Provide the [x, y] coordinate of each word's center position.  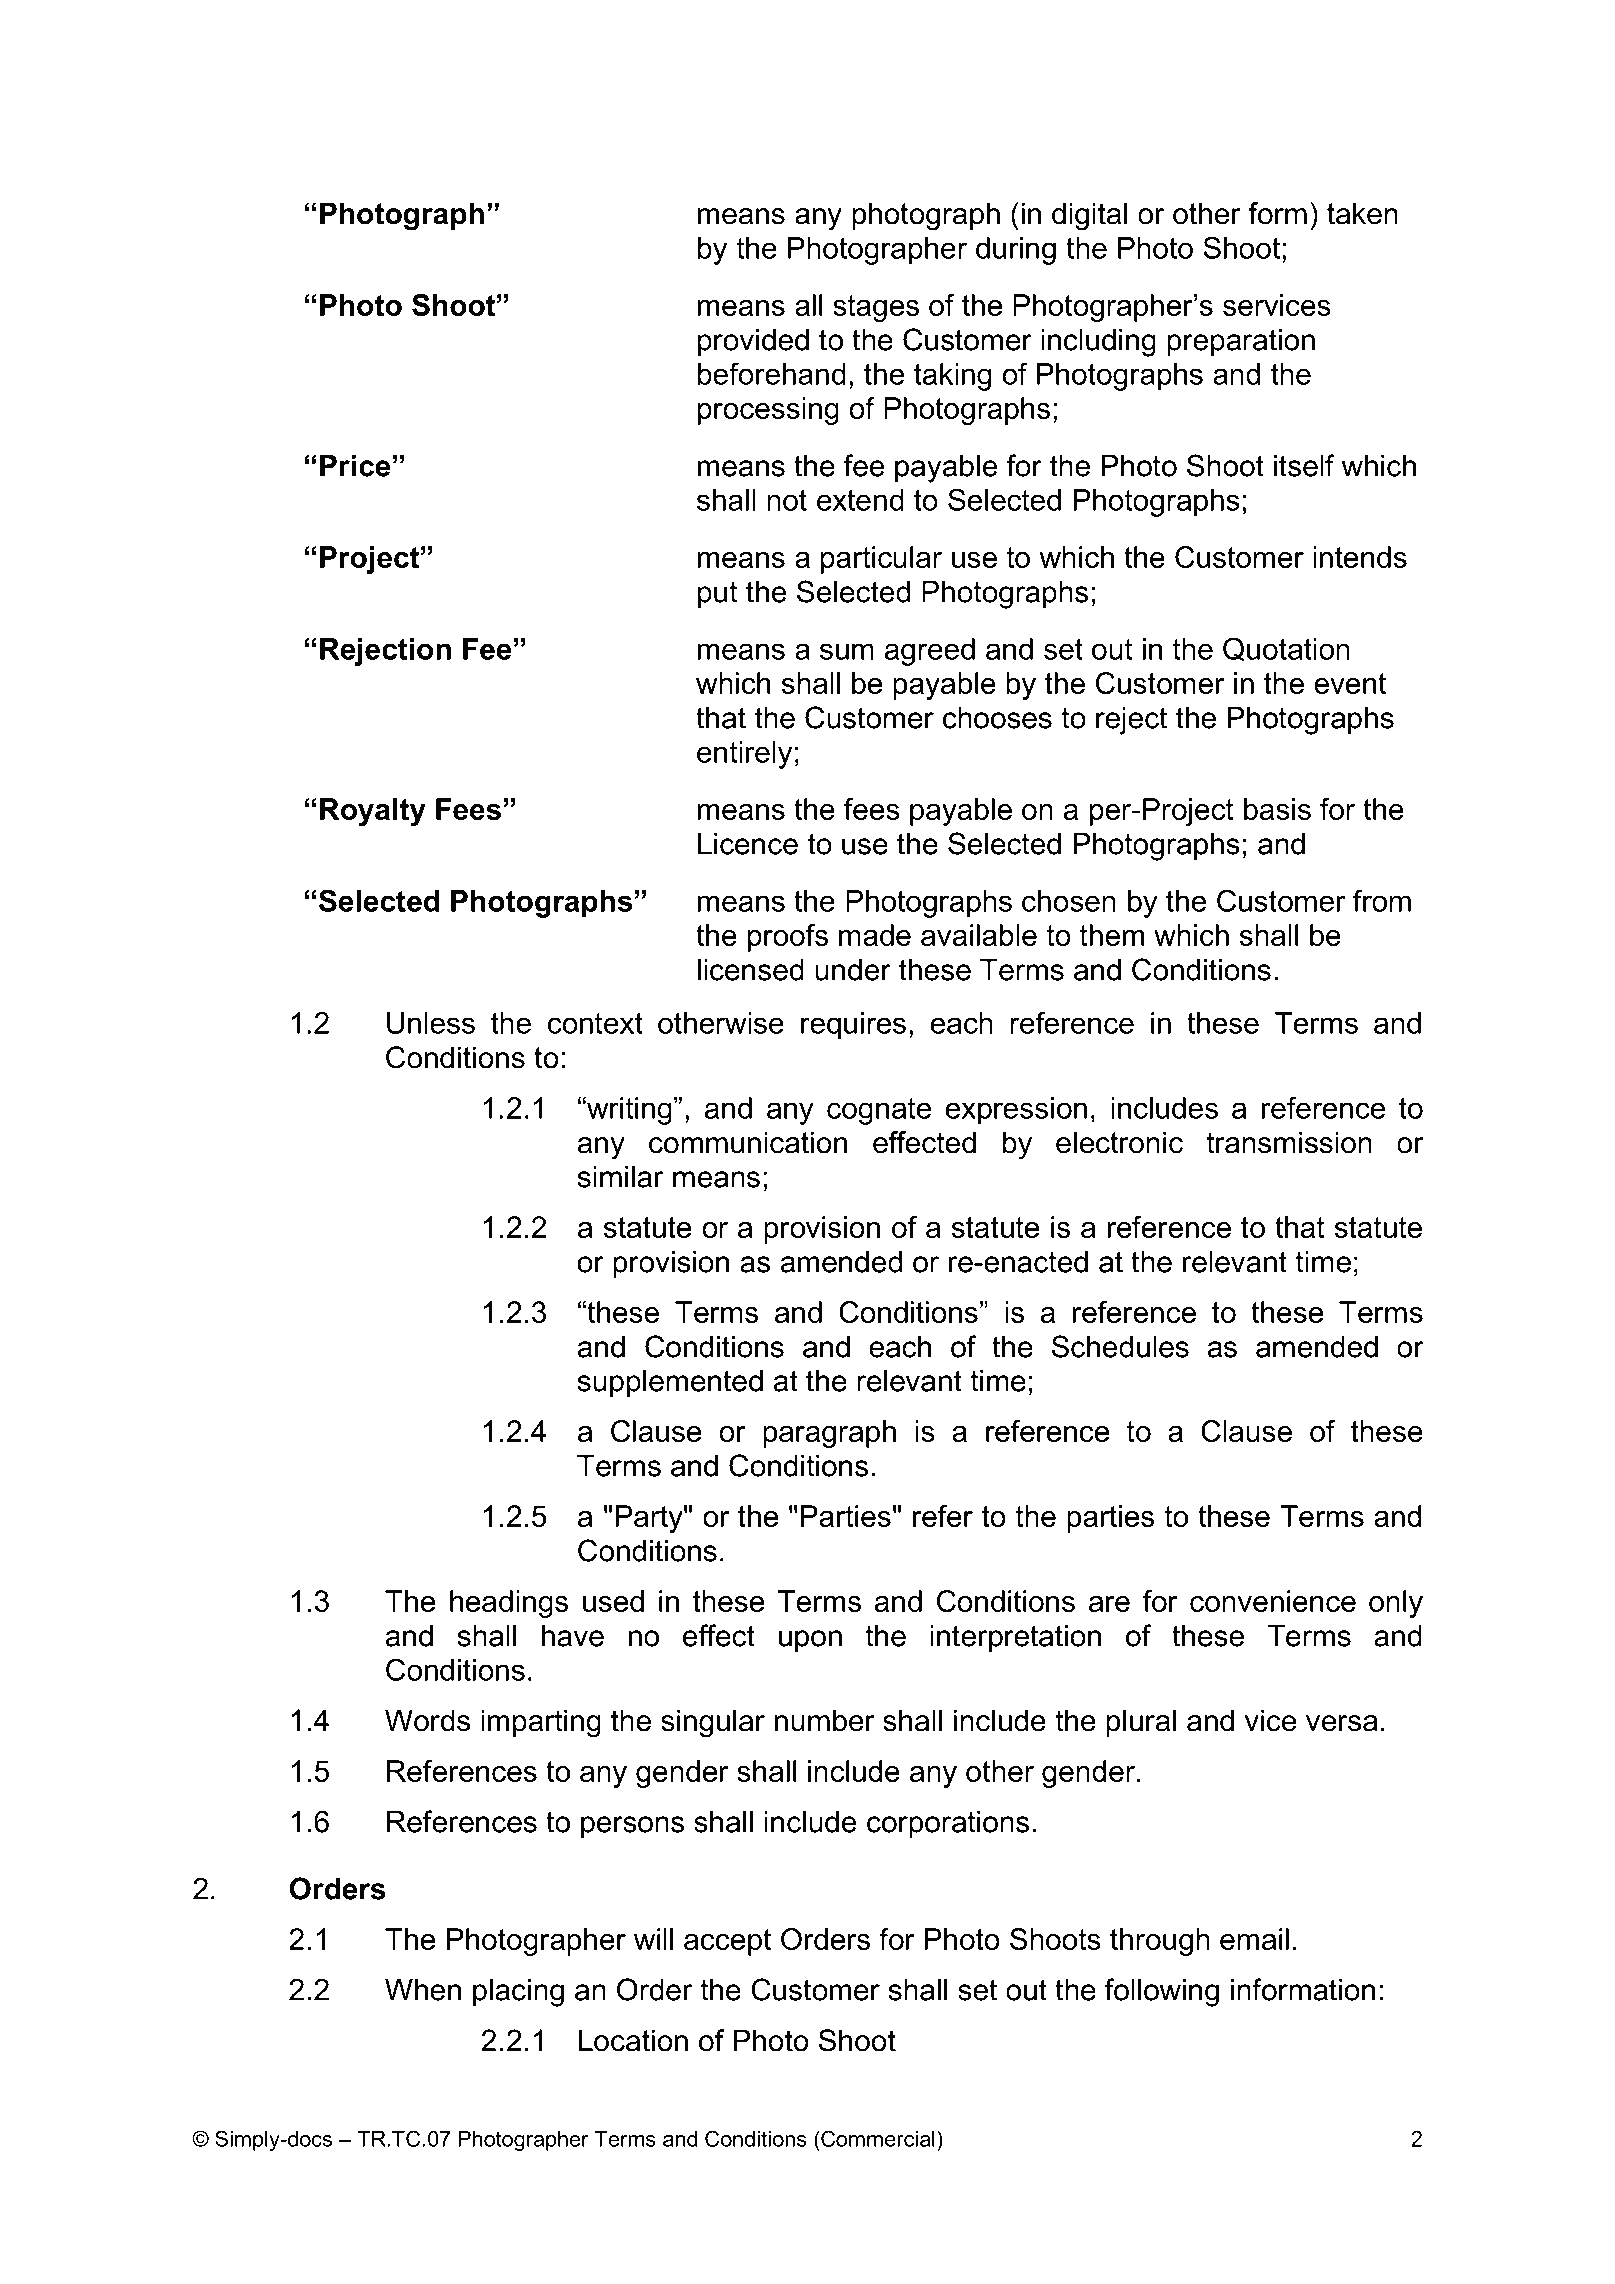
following [1162, 1992]
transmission [1289, 1142]
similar [621, 1177]
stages [876, 308]
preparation [1241, 343]
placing [518, 1993]
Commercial [877, 2138]
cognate [879, 1111]
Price [355, 466]
